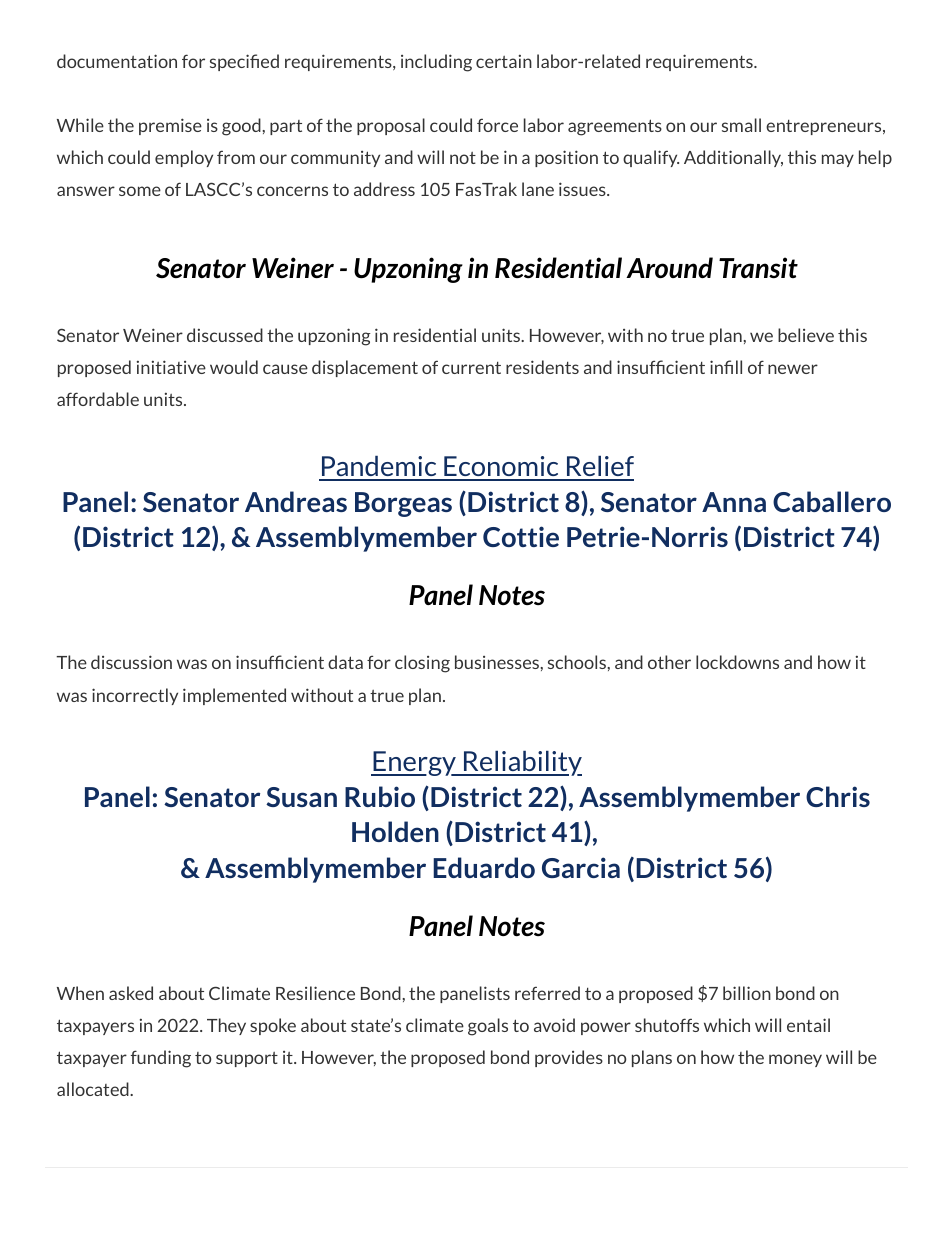  I want to click on funding, so click(161, 1059).
